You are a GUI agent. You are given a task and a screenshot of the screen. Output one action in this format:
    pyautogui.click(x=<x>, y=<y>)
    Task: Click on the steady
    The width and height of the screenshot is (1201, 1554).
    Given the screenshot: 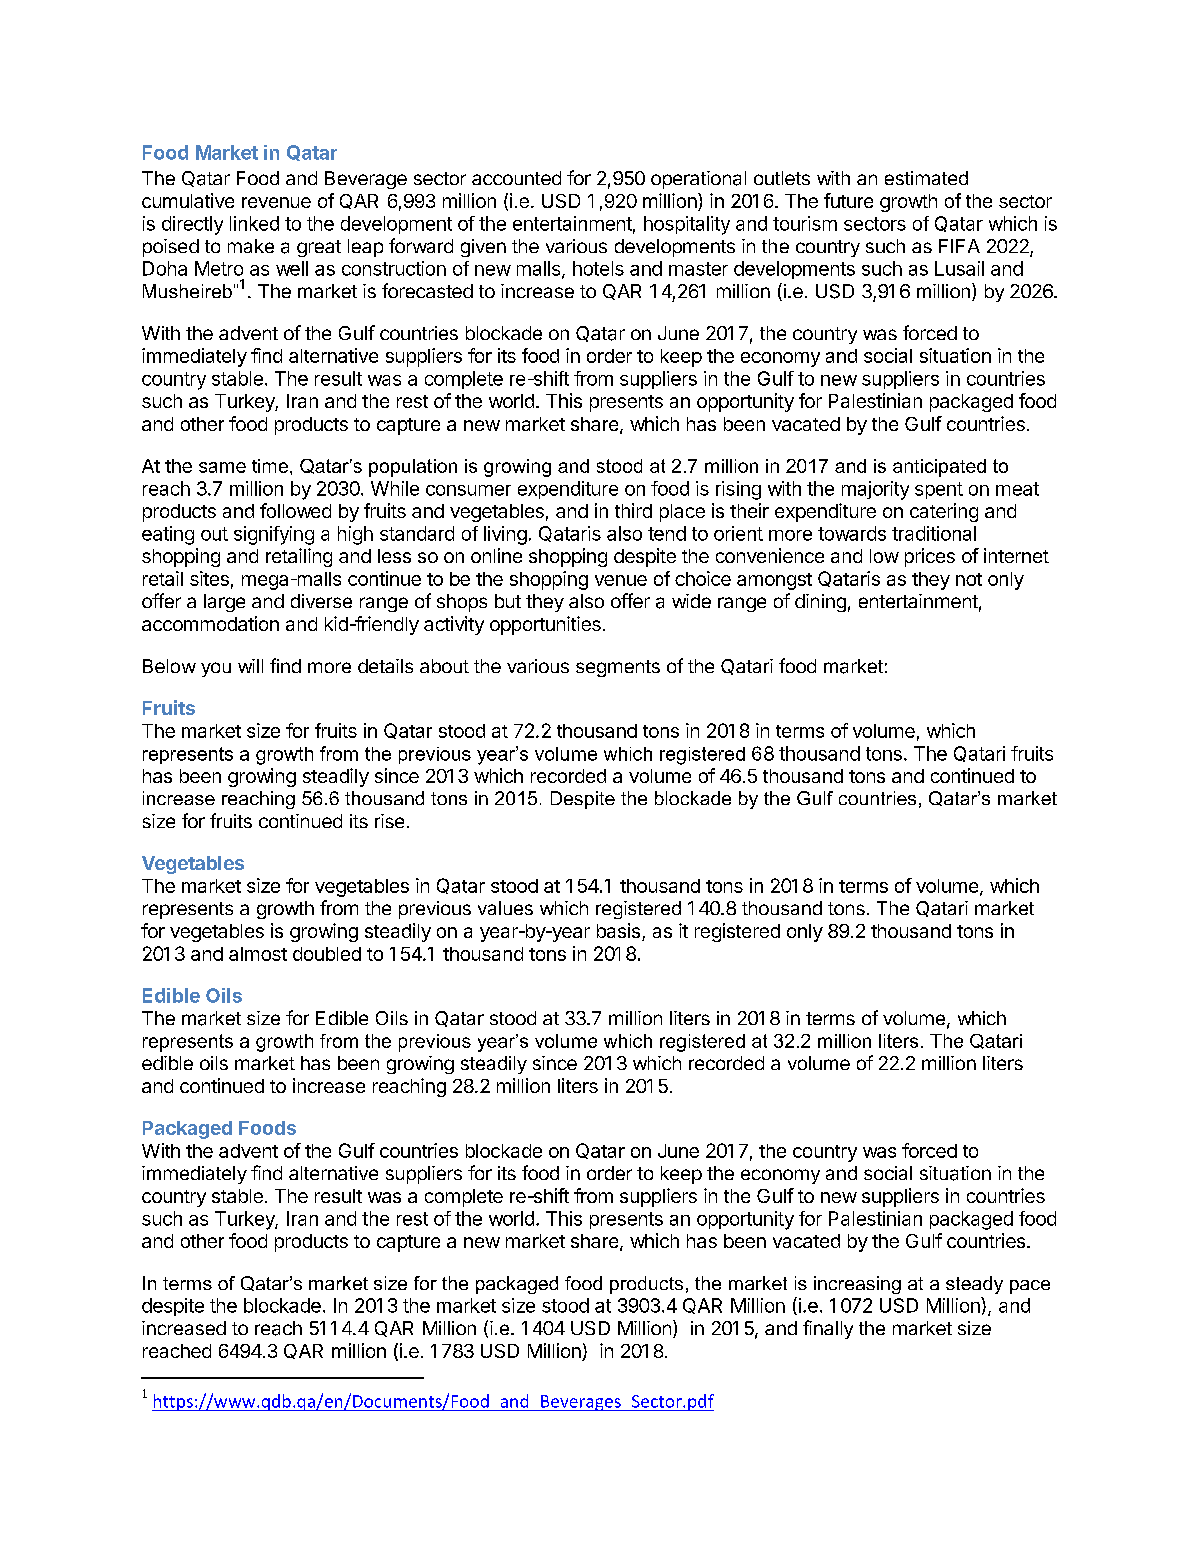 What is the action you would take?
    pyautogui.click(x=974, y=1285)
